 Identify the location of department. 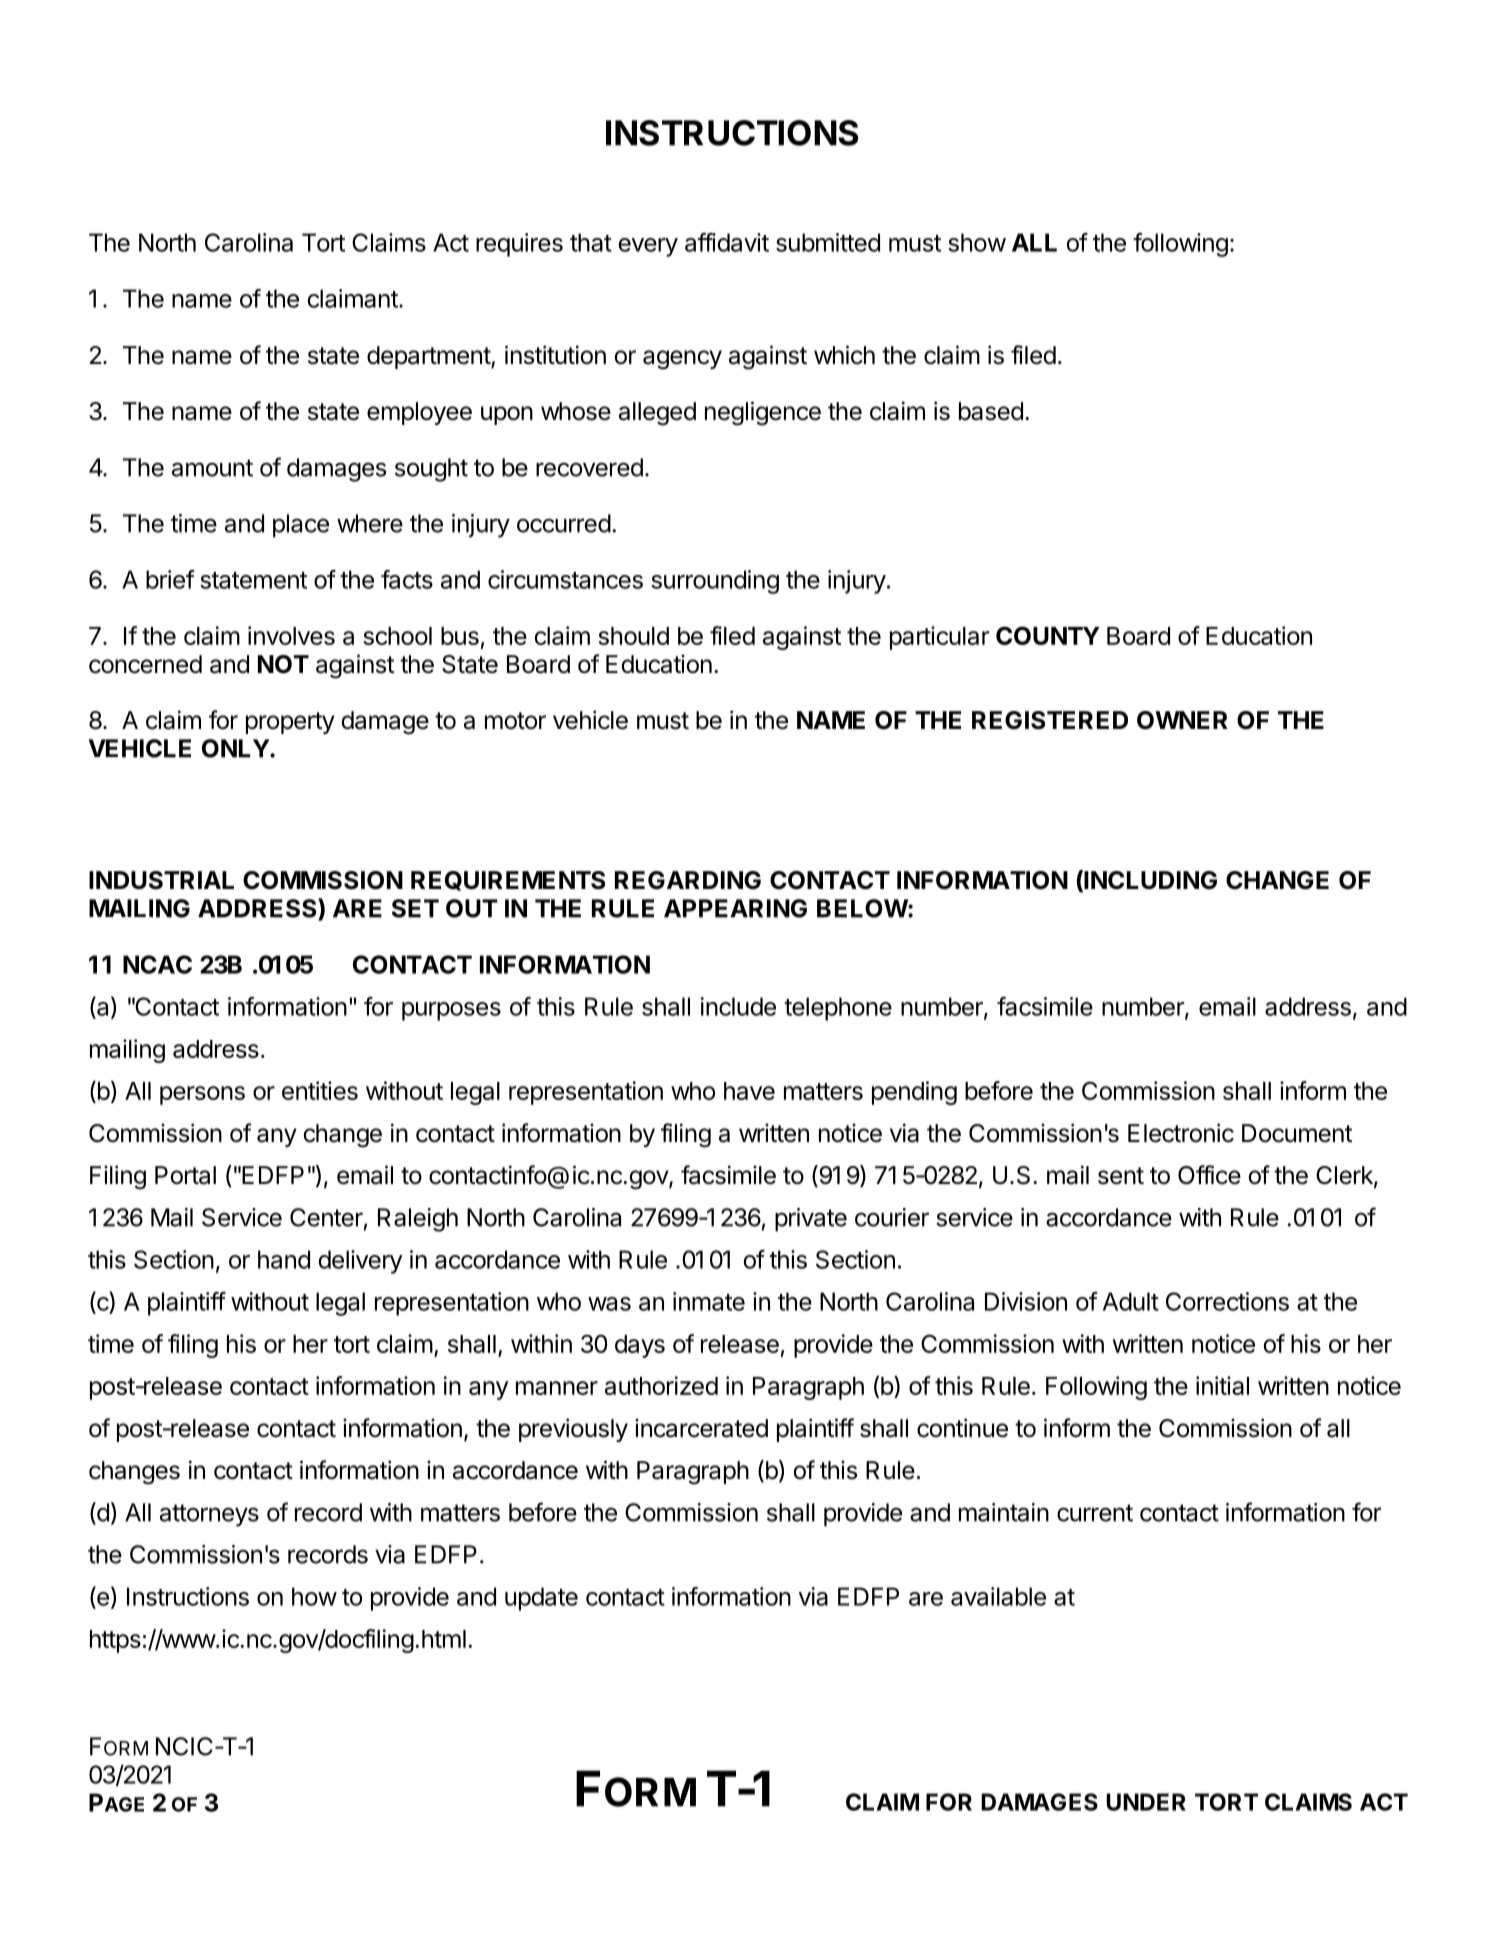
(429, 357).
